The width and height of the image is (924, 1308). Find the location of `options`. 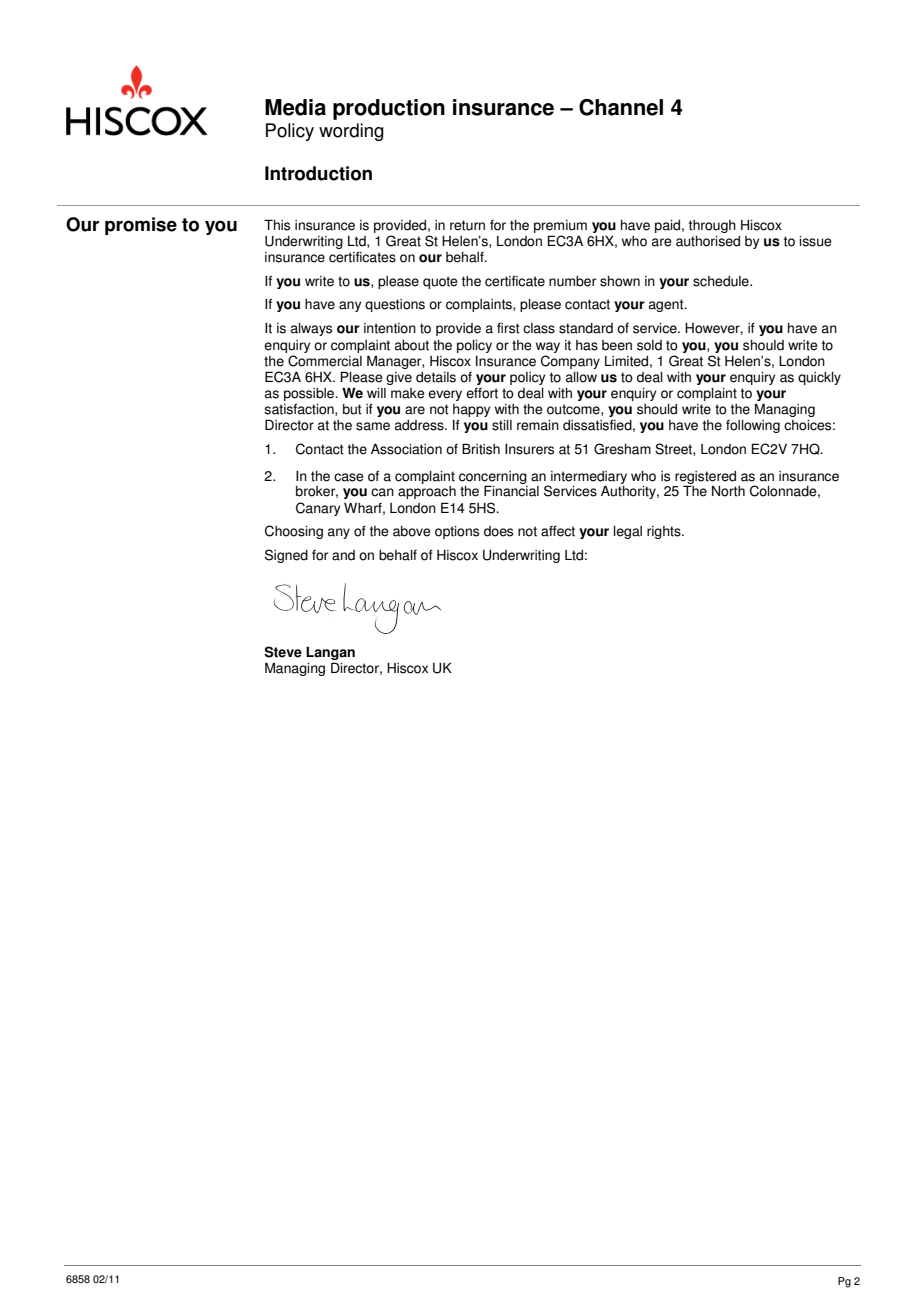

options is located at coordinates (457, 532).
